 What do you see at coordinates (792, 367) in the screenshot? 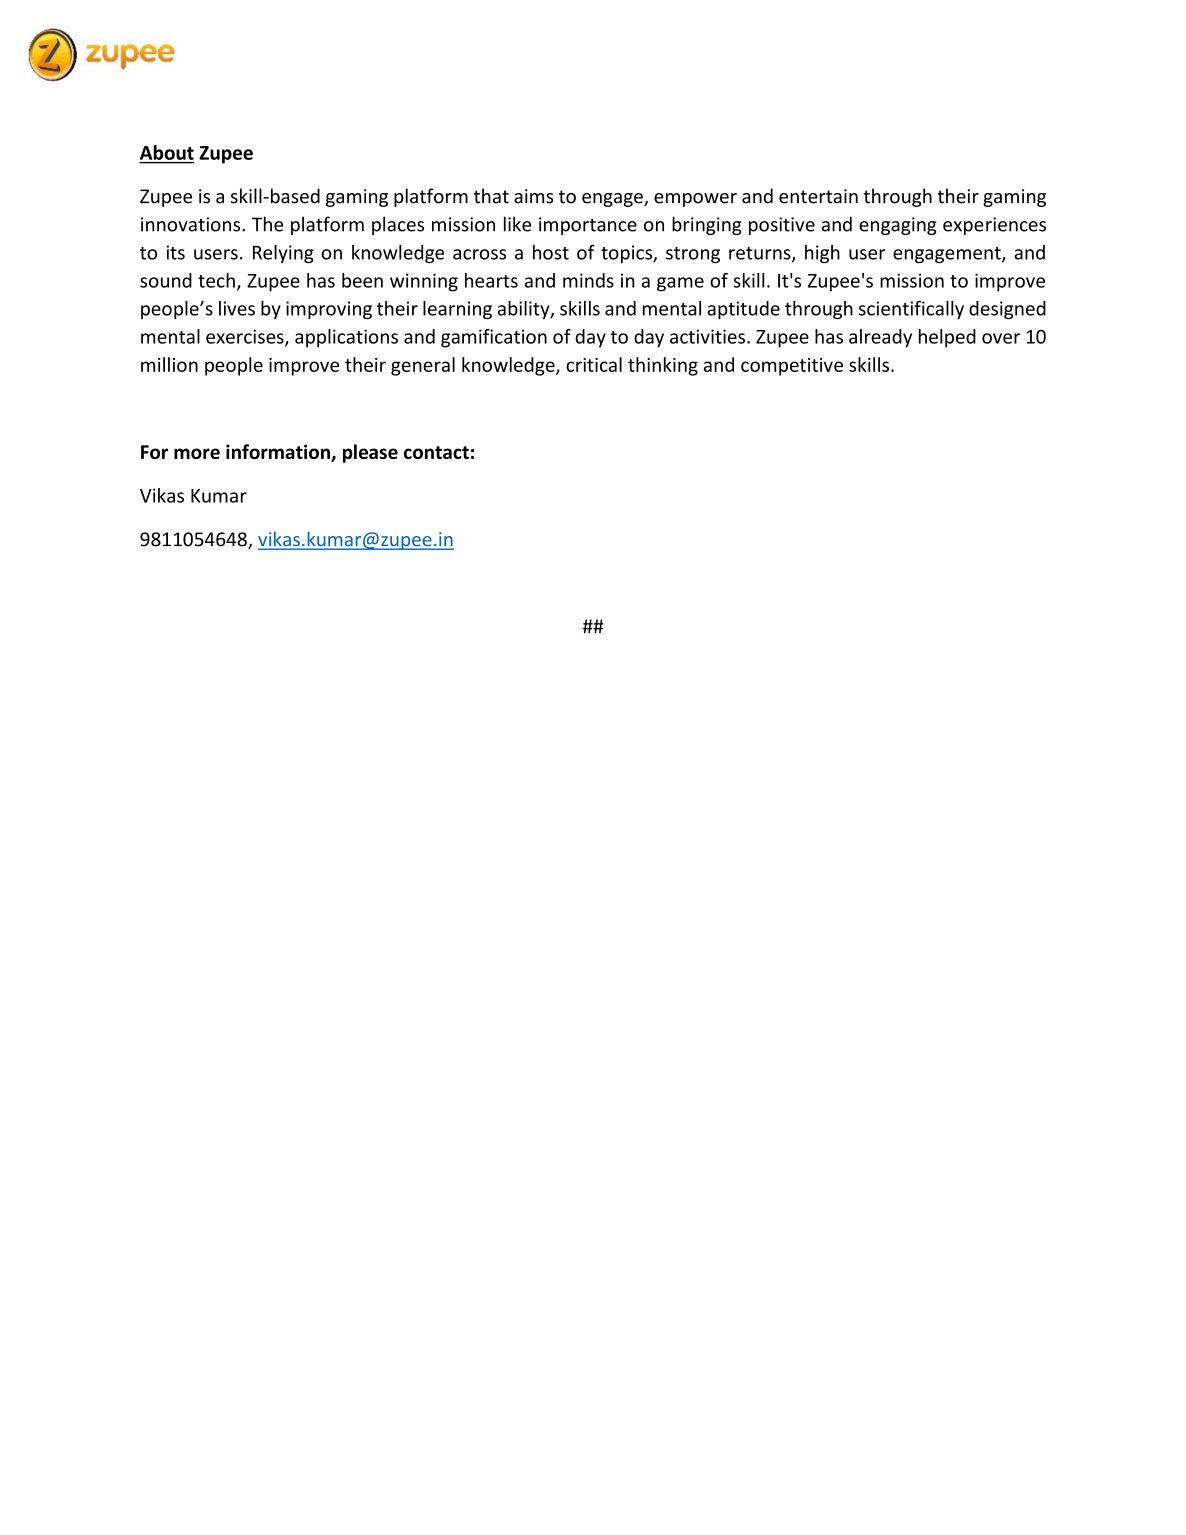
I see `competitive` at bounding box center [792, 367].
